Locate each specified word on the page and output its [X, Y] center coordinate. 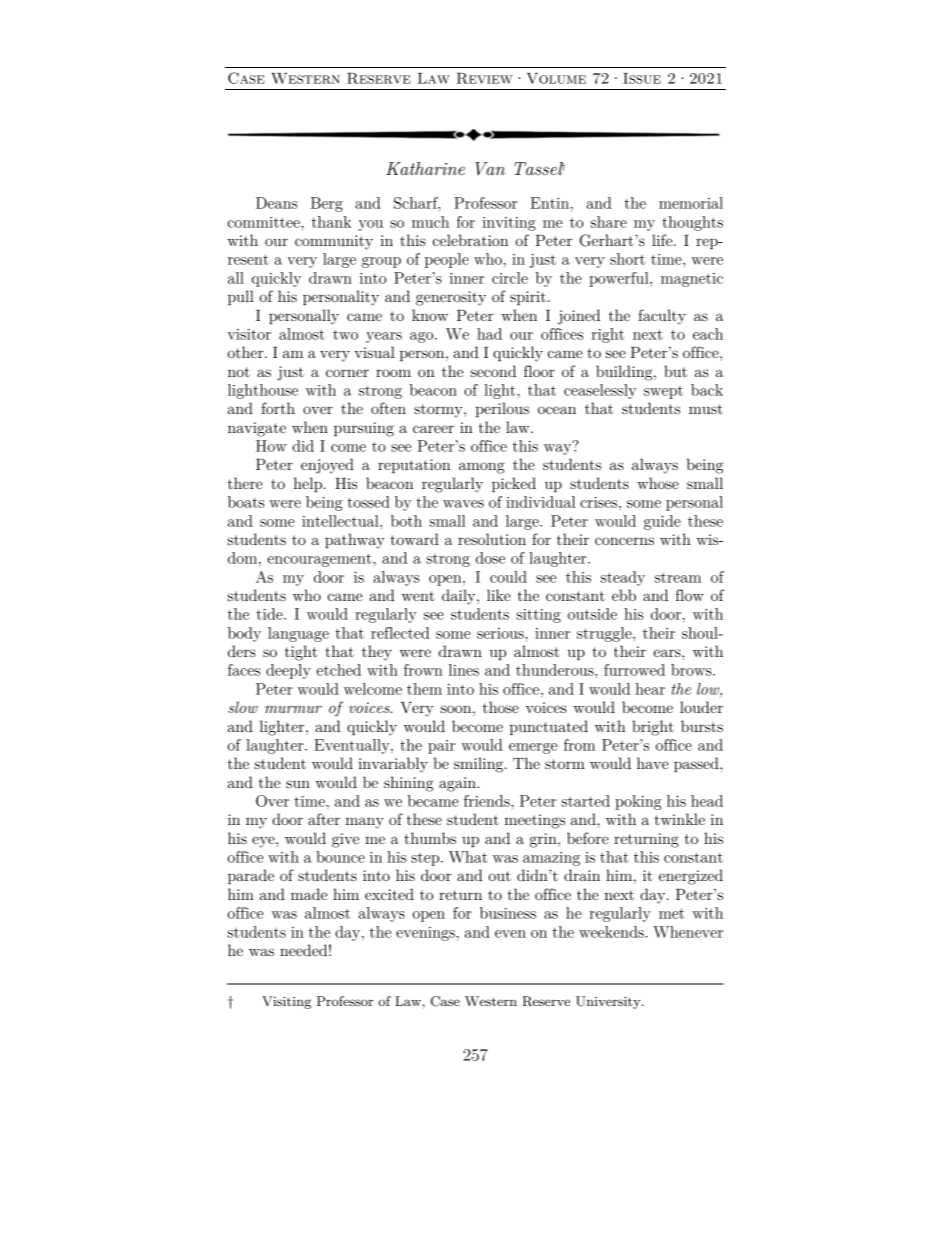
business [508, 913]
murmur [293, 709]
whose [658, 483]
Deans [277, 203]
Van [490, 169]
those [501, 707]
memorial [691, 203]
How [271, 446]
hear [650, 689]
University [609, 1002]
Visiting [286, 1002]
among [482, 468]
